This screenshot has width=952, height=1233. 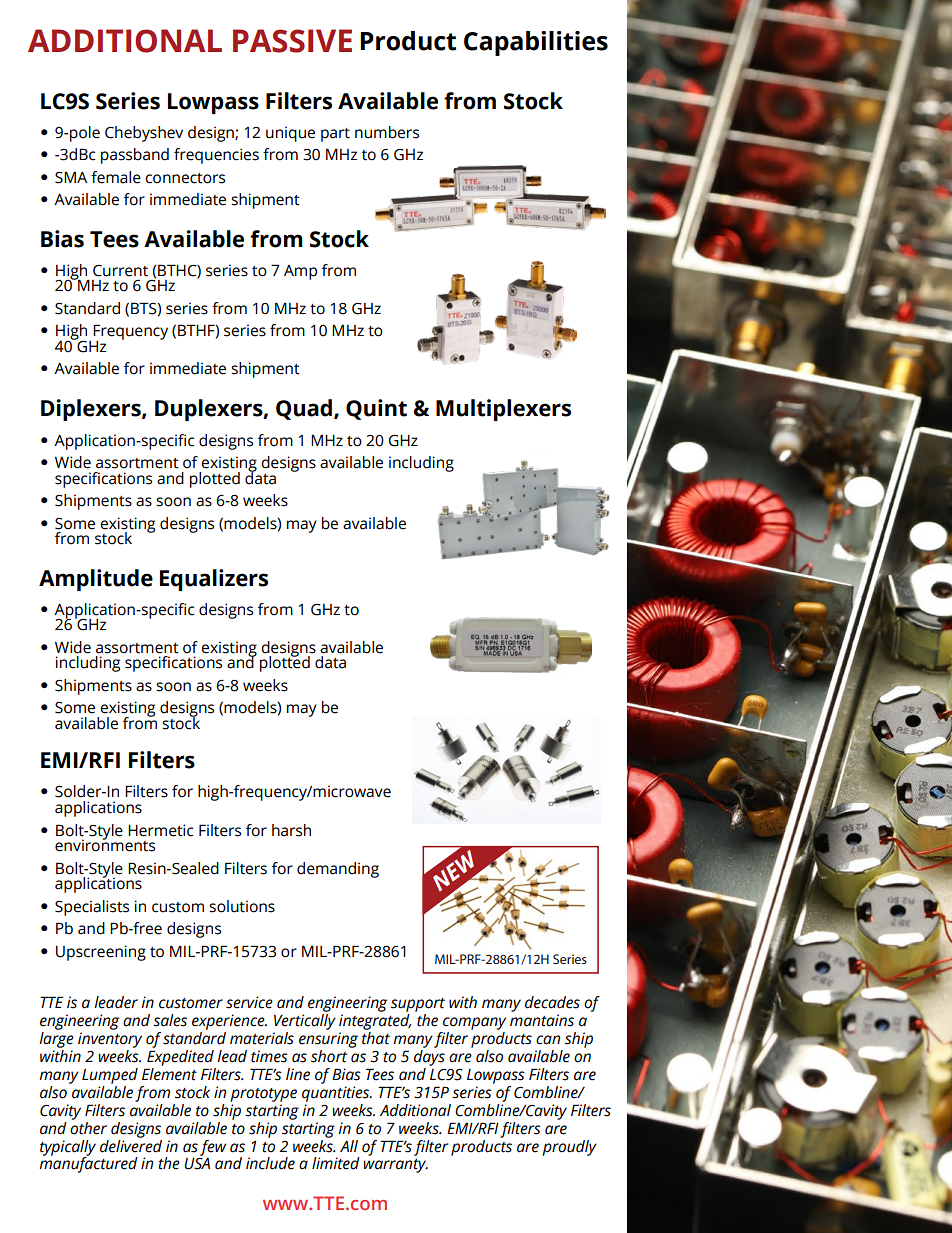 What do you see at coordinates (292, 41) in the screenshot?
I see `PASSIVE` at bounding box center [292, 41].
